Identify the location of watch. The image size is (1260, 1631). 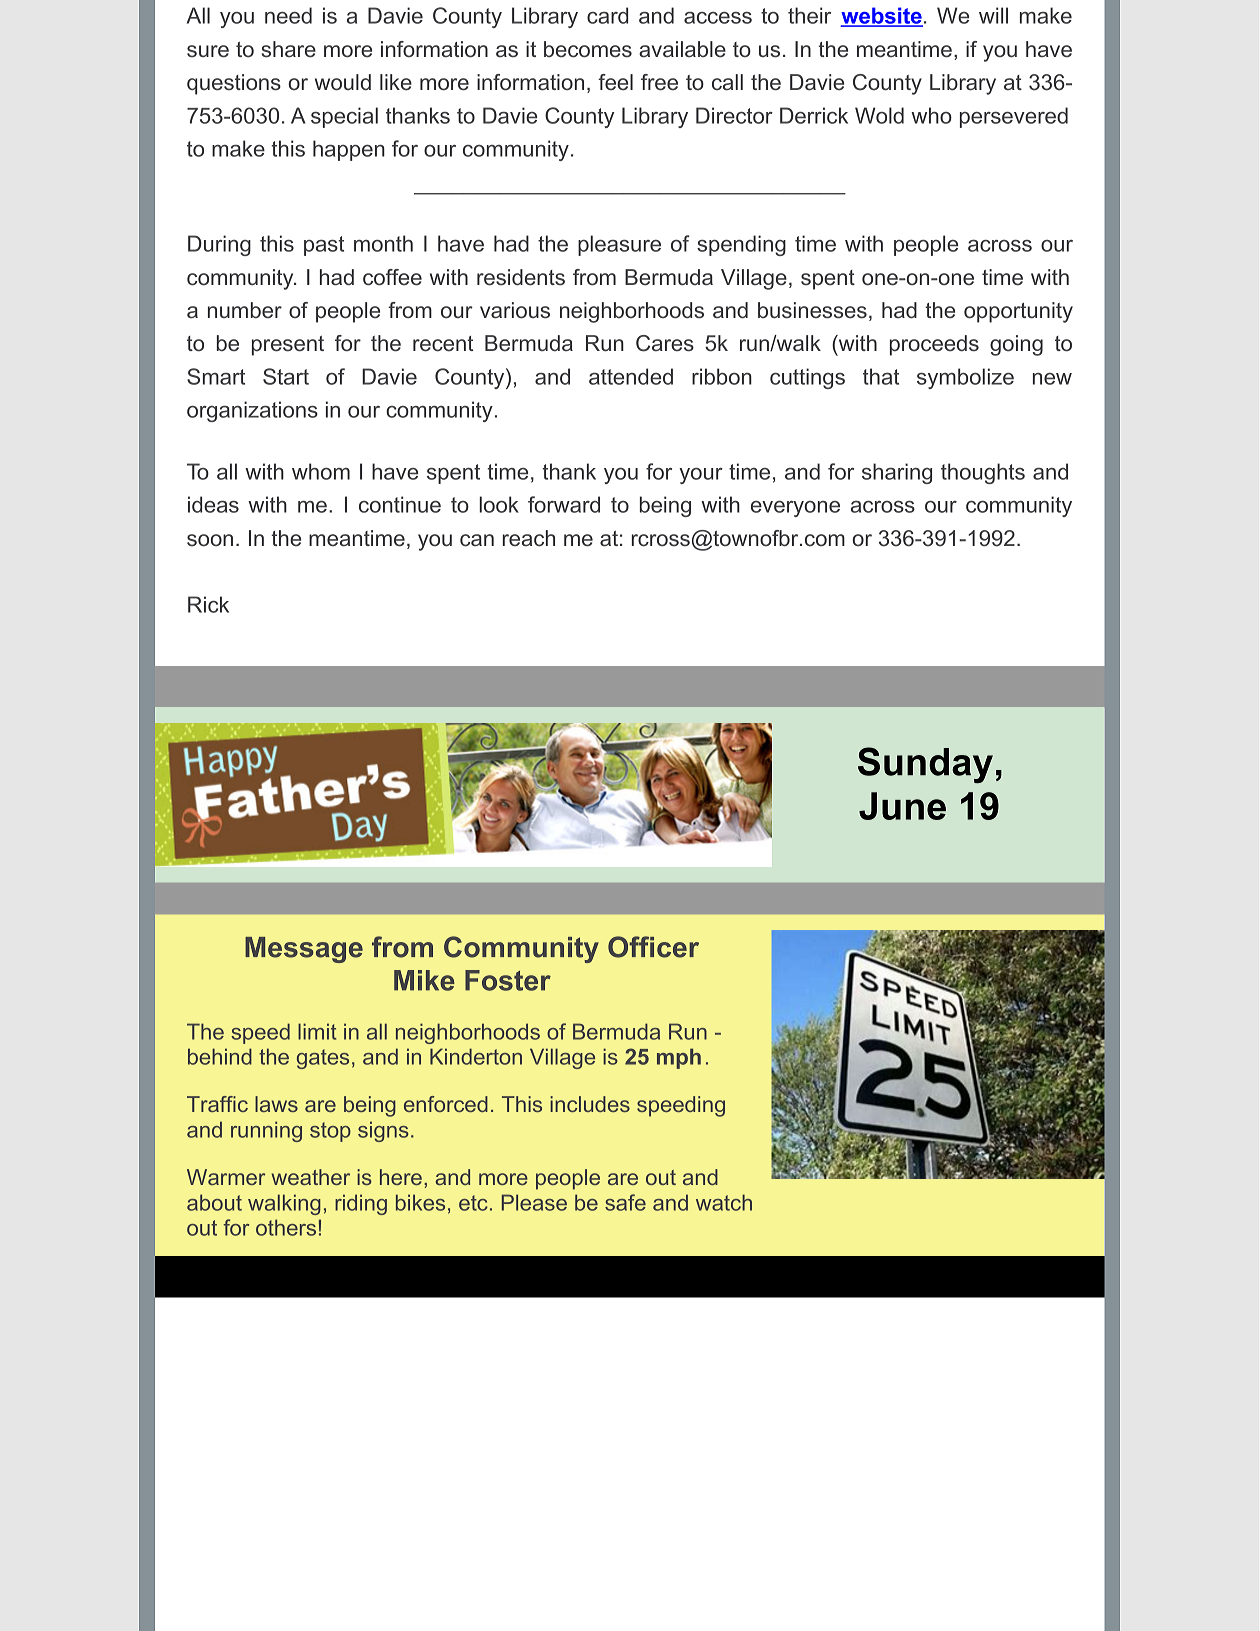
(724, 1202).
